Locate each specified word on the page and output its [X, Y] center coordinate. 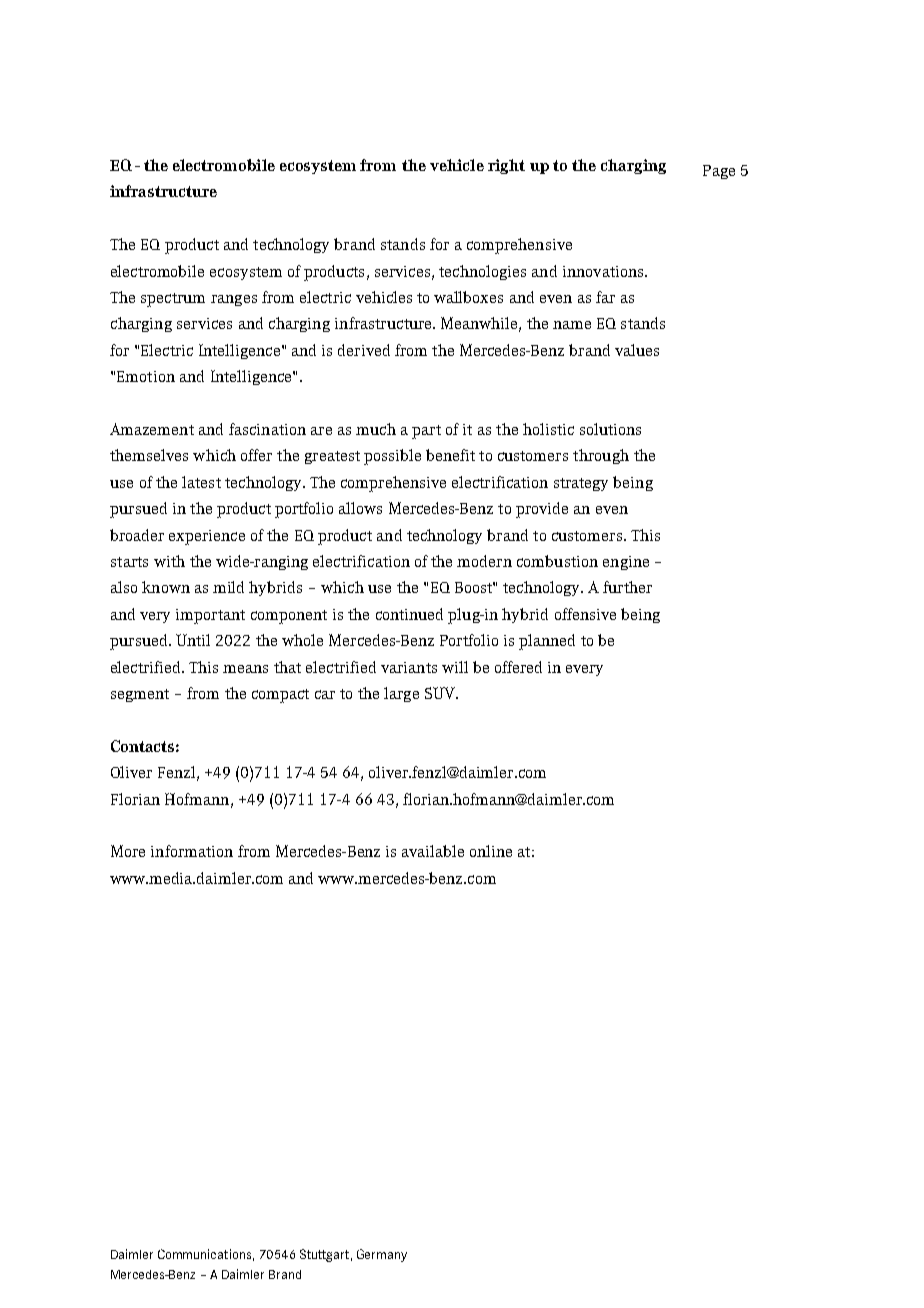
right [506, 166]
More [128, 851]
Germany [382, 1255]
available [433, 851]
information [192, 851]
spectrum [173, 300]
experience [207, 537]
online [491, 851]
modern [484, 561]
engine [626, 563]
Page [719, 172]
